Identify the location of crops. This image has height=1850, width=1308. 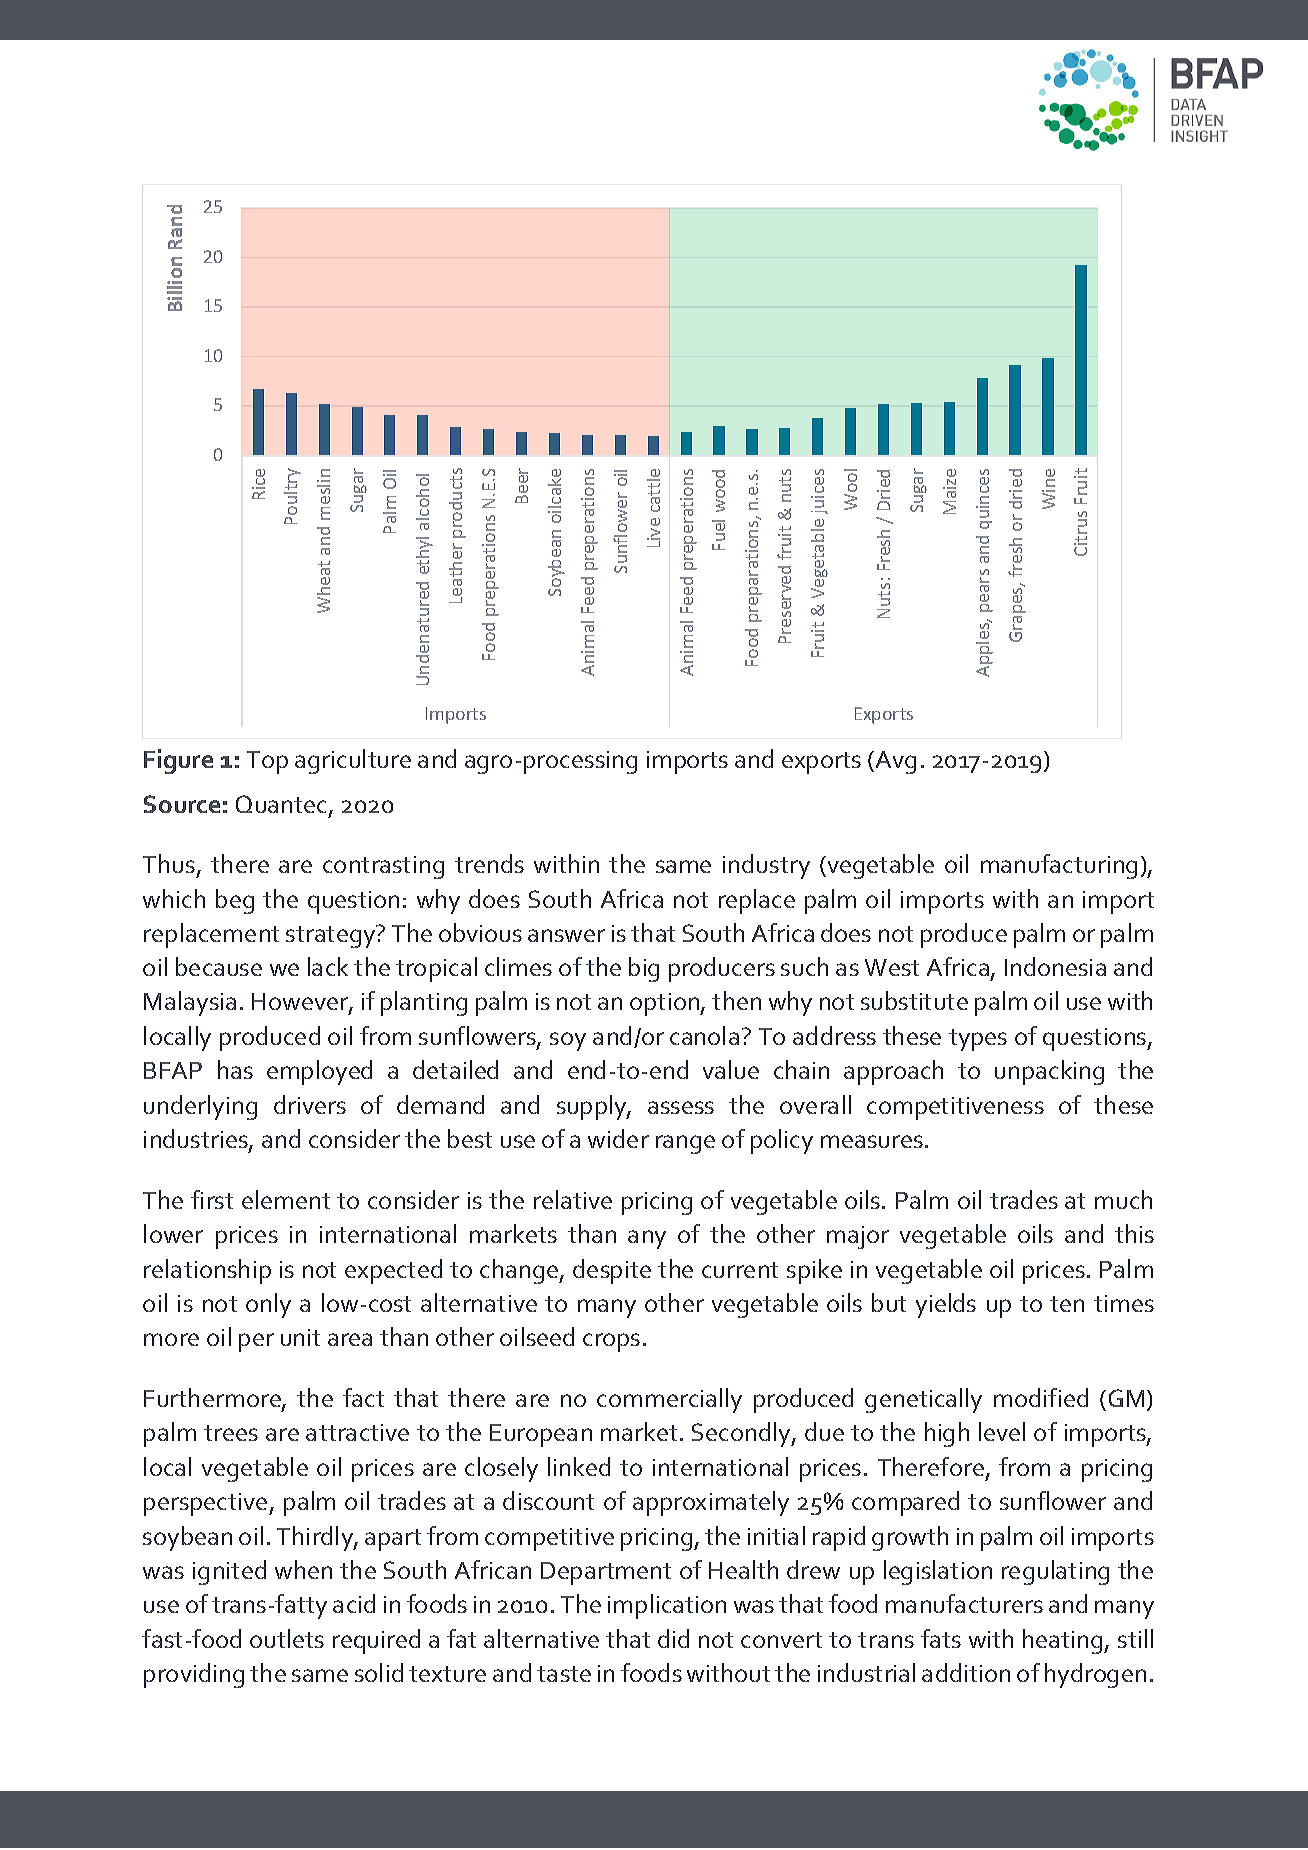
(611, 1342).
